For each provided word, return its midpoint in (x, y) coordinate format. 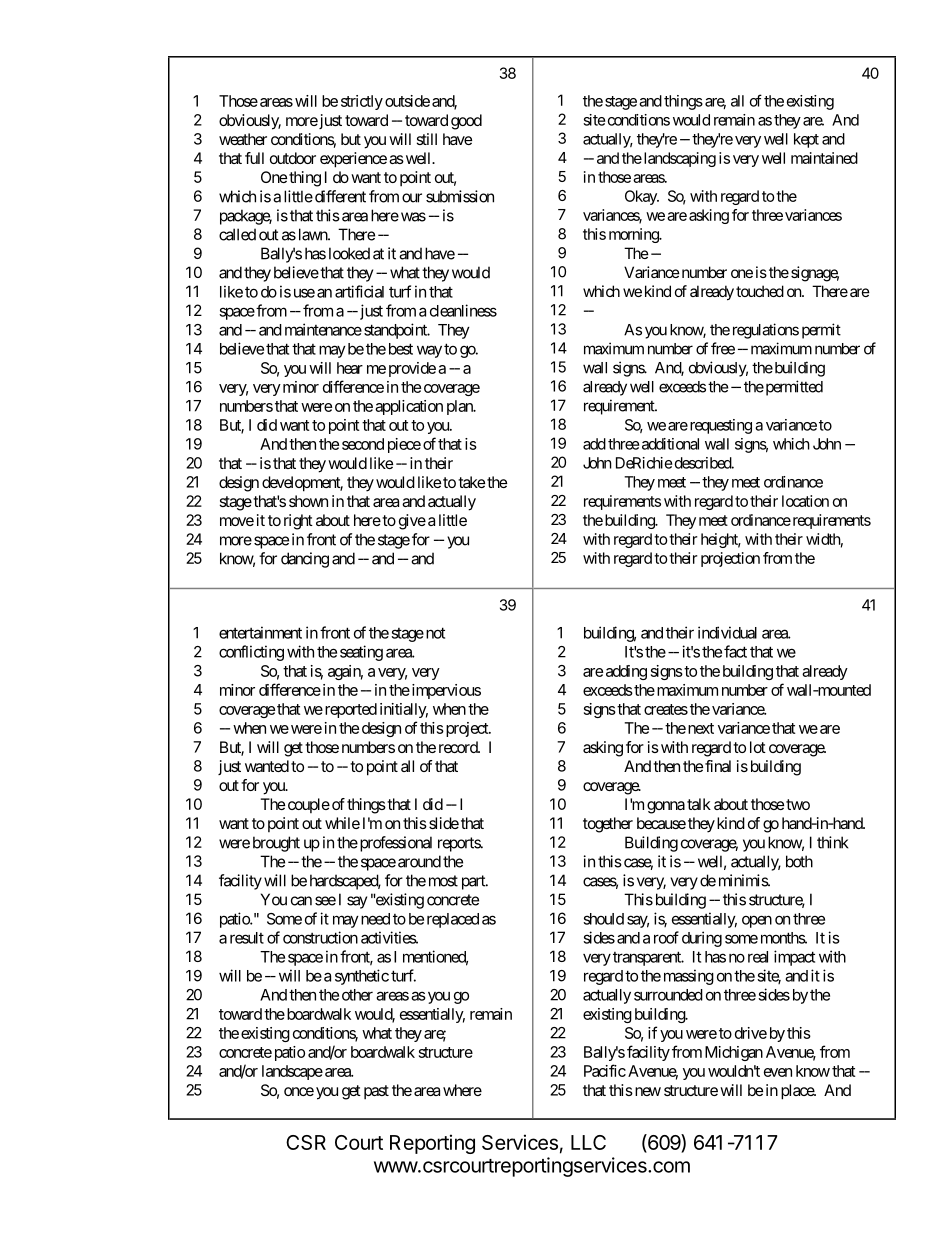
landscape (292, 1072)
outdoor (293, 158)
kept (806, 140)
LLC (588, 1142)
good (466, 122)
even (778, 1072)
